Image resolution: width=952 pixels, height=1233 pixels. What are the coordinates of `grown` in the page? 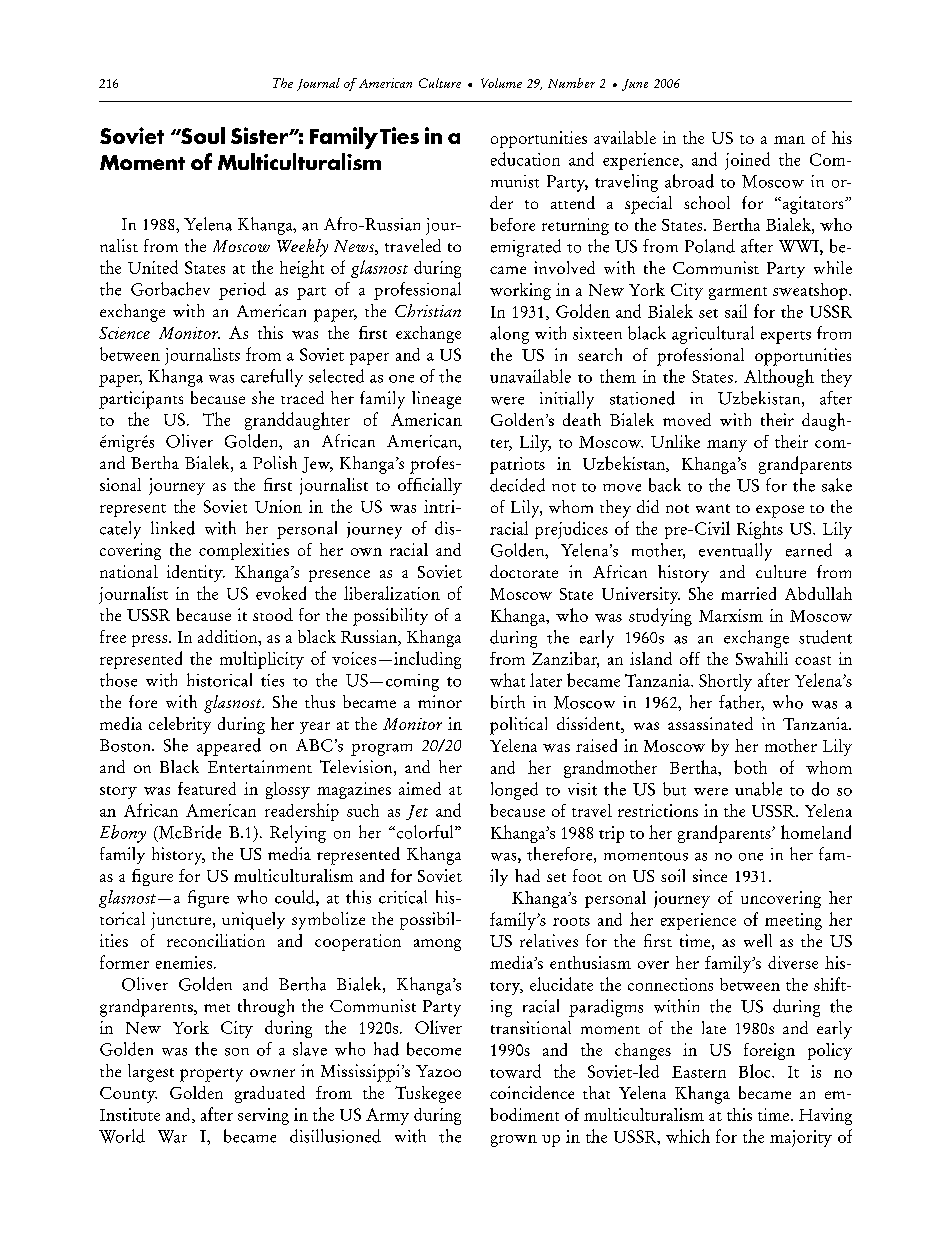 It's located at (514, 1141).
